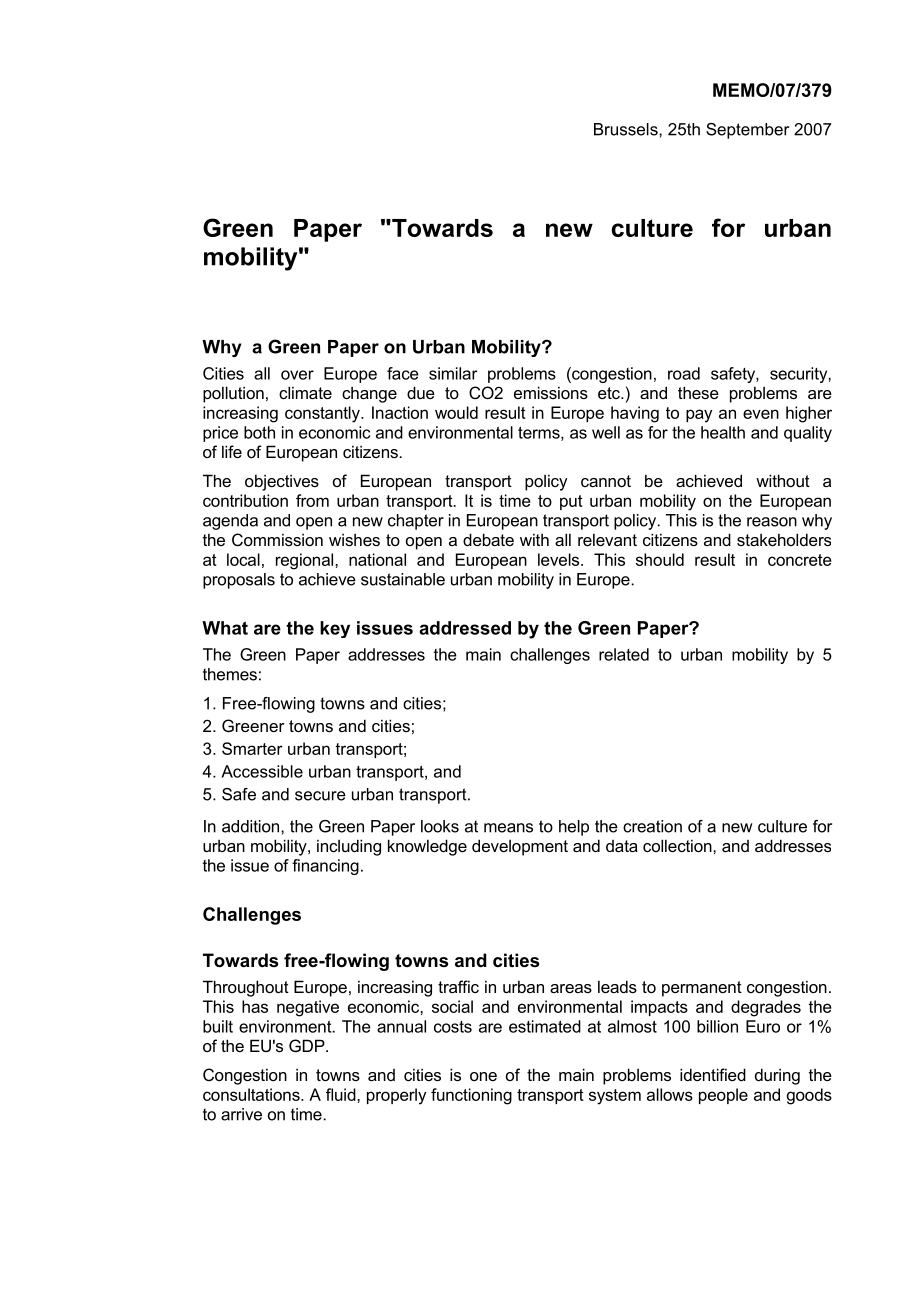 The image size is (924, 1308). I want to click on road, so click(684, 373).
